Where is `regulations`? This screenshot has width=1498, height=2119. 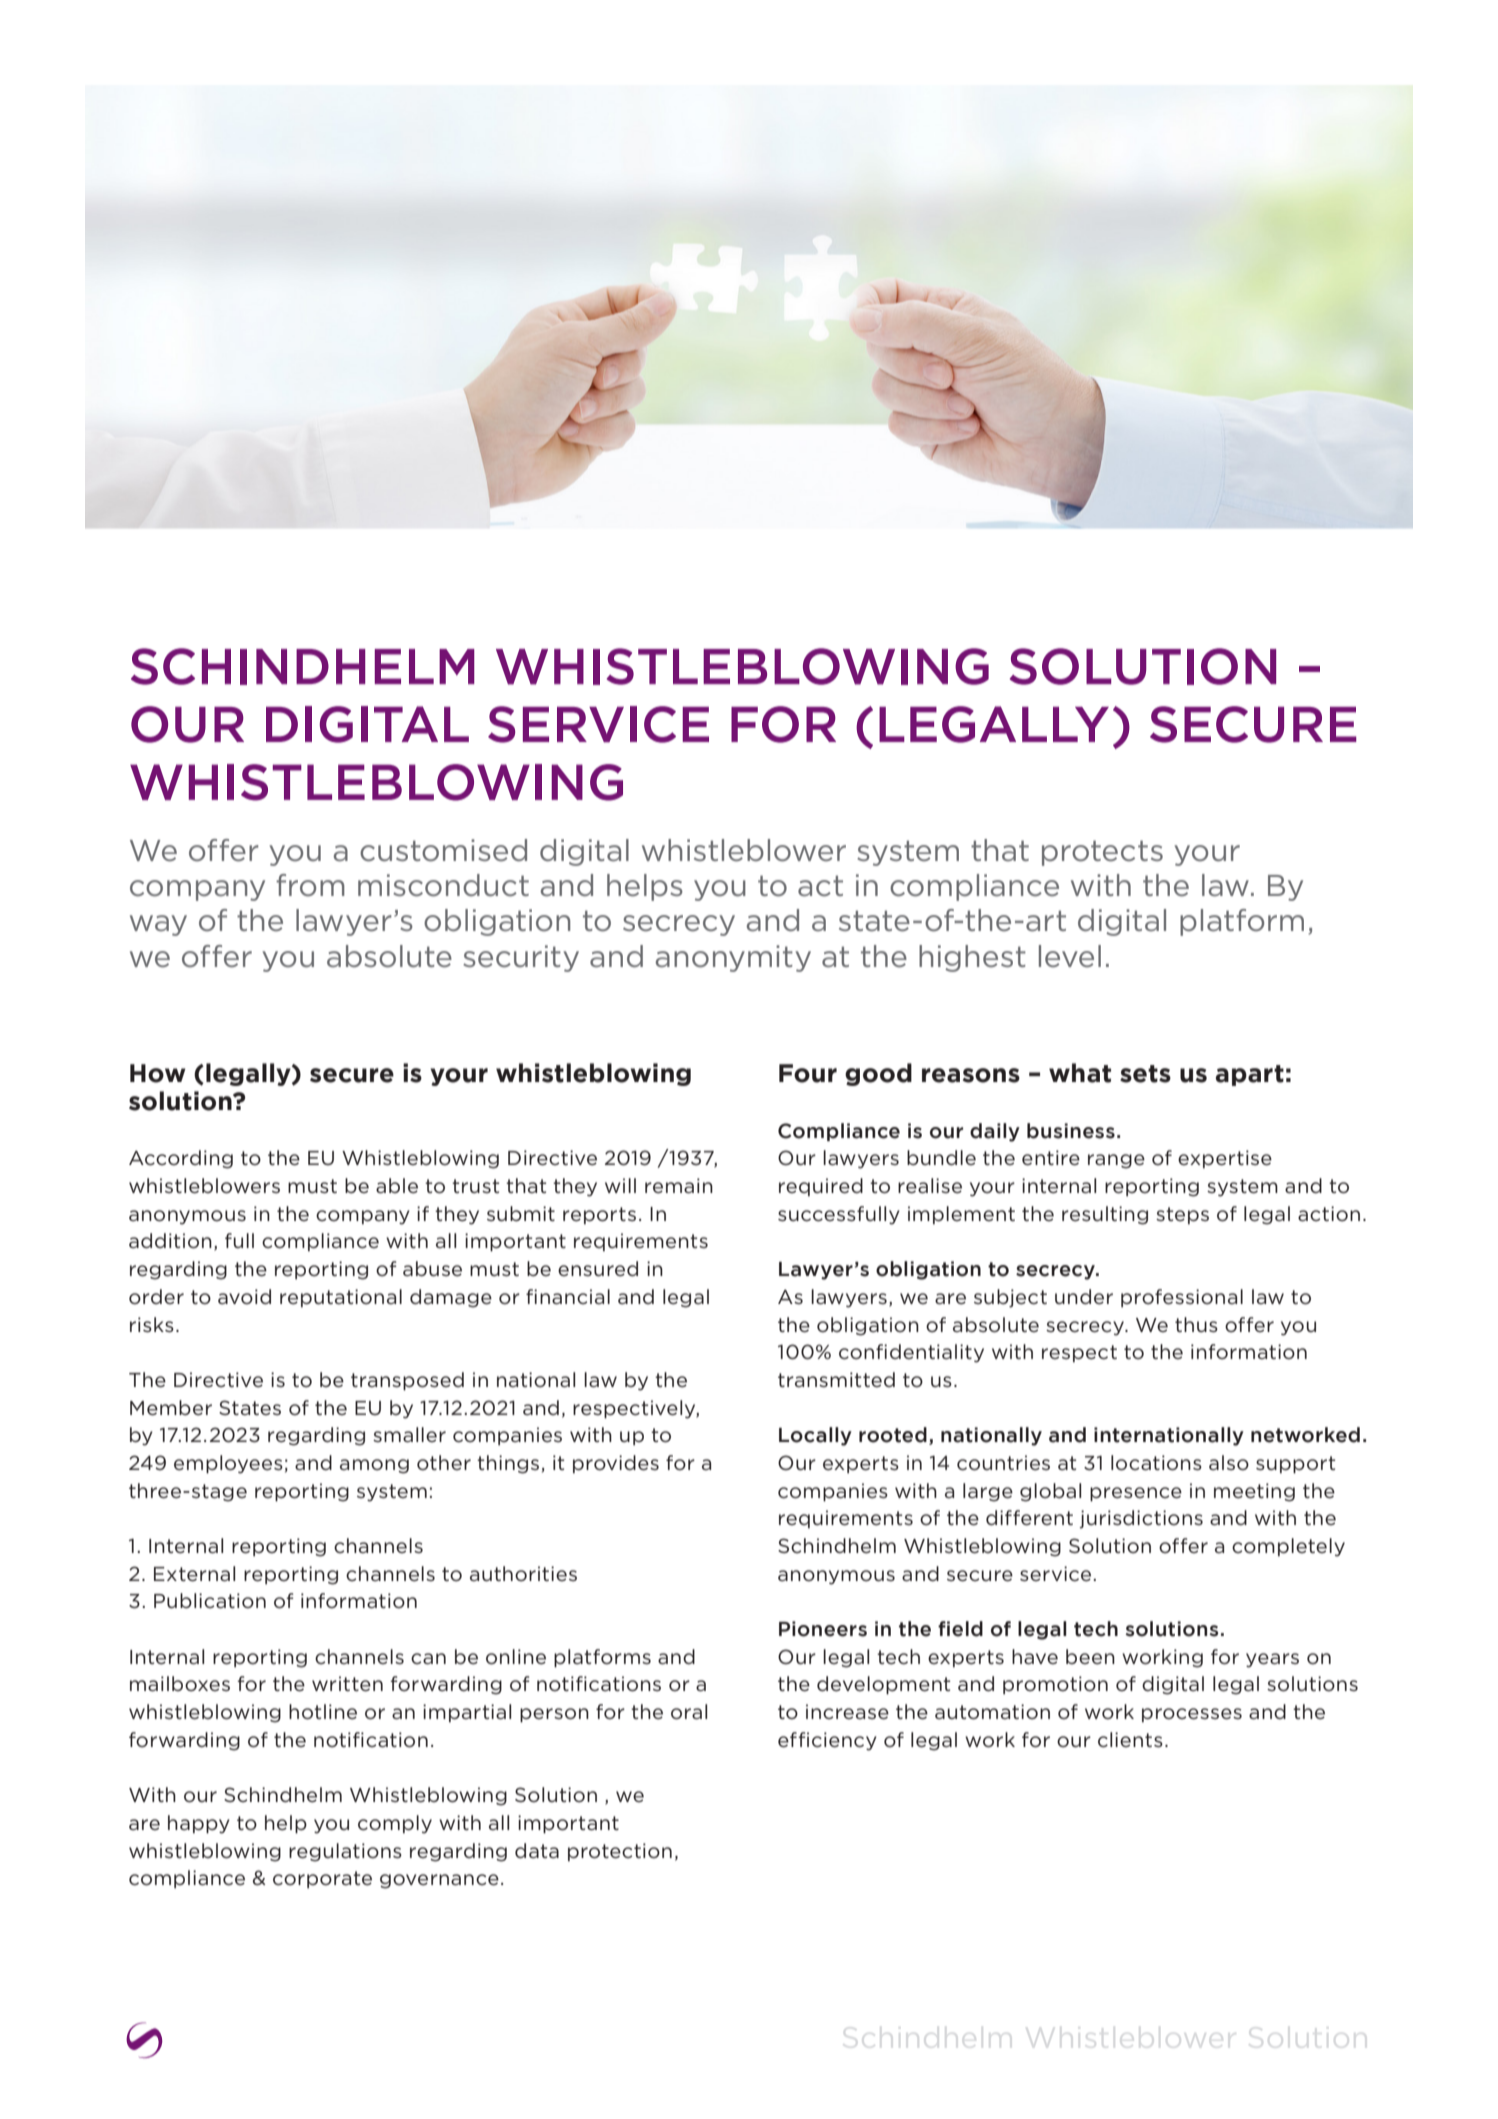
regulations is located at coordinates (345, 1852).
